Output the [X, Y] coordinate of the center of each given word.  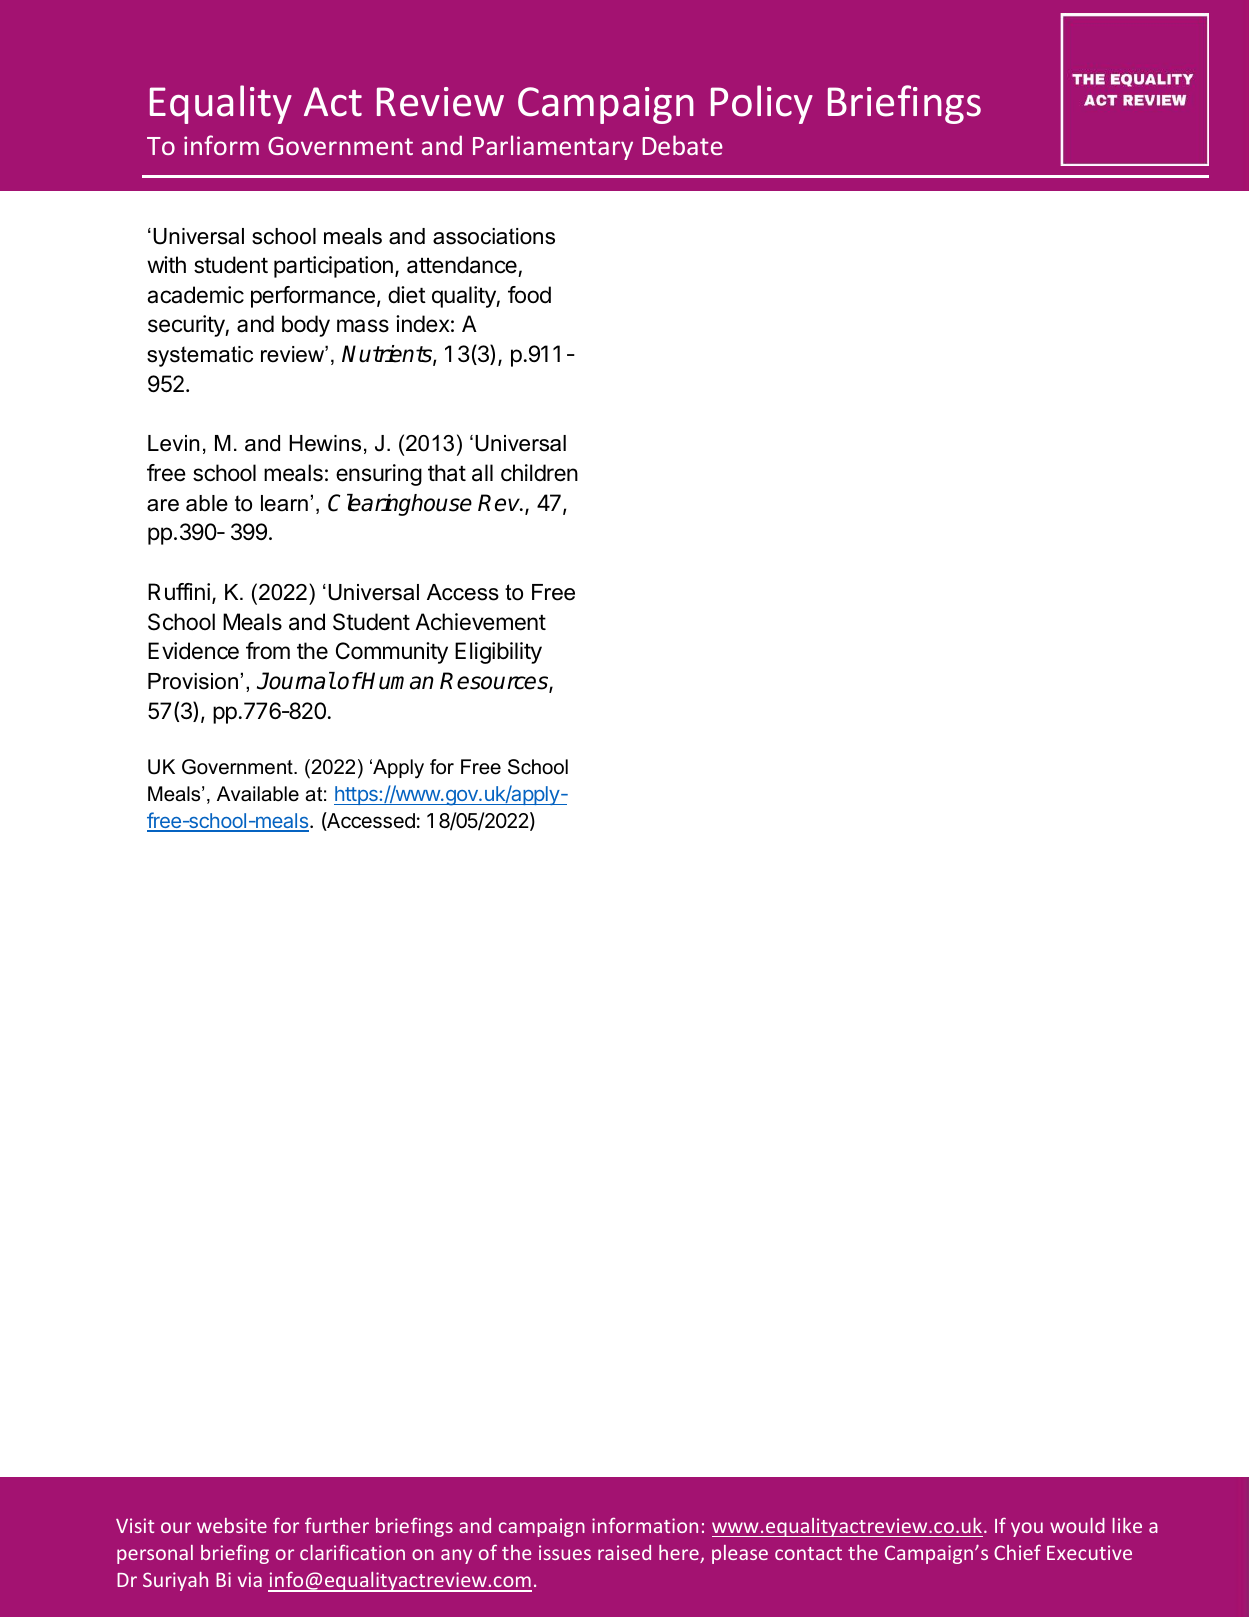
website [232, 1525]
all [482, 473]
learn [284, 503]
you [1027, 1529]
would [1077, 1525]
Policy [762, 104]
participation [333, 267]
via [250, 1579]
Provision [193, 681]
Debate [682, 145]
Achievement [480, 622]
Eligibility [498, 653]
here [680, 1554]
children [539, 473]
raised [624, 1552]
